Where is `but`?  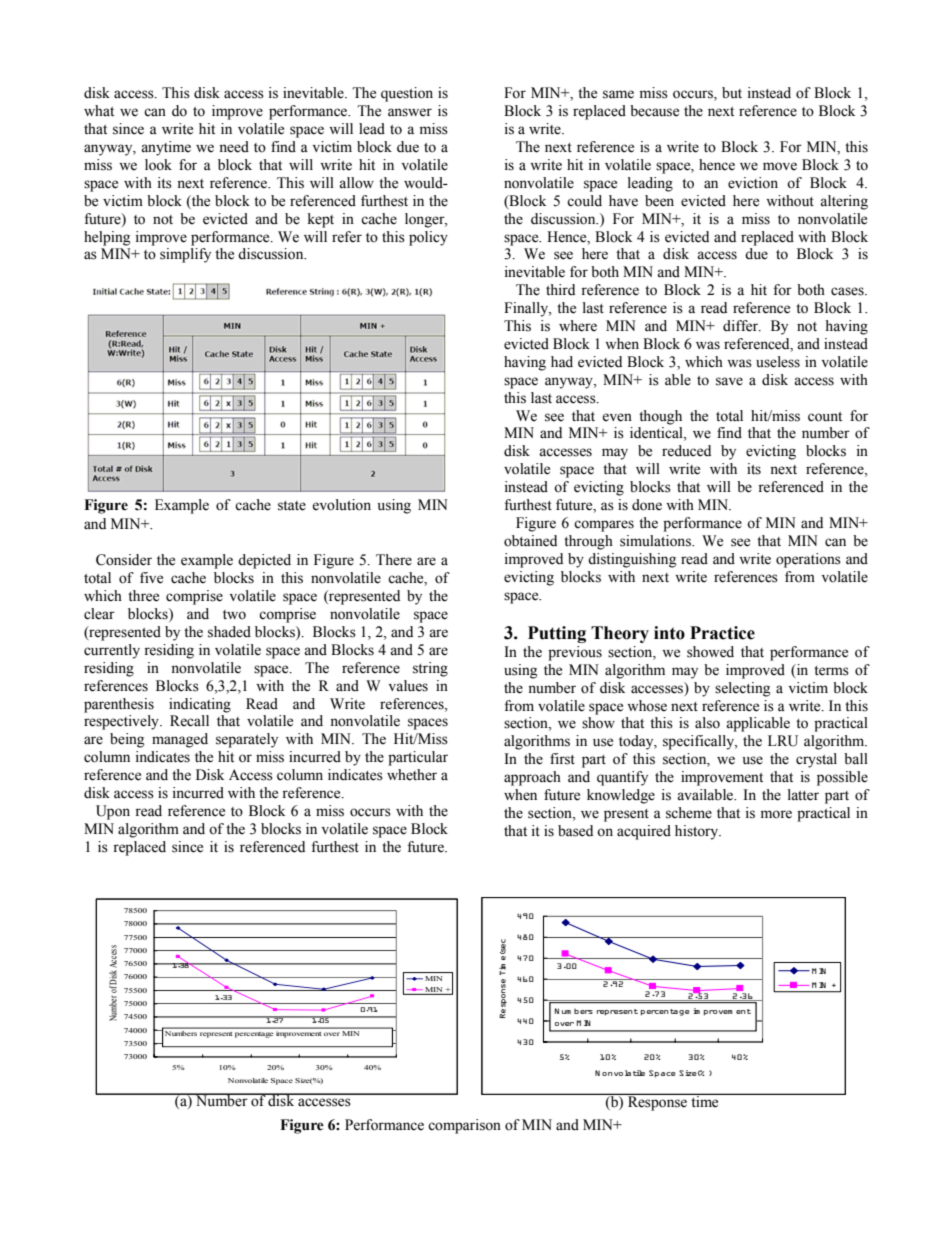 but is located at coordinates (732, 93).
